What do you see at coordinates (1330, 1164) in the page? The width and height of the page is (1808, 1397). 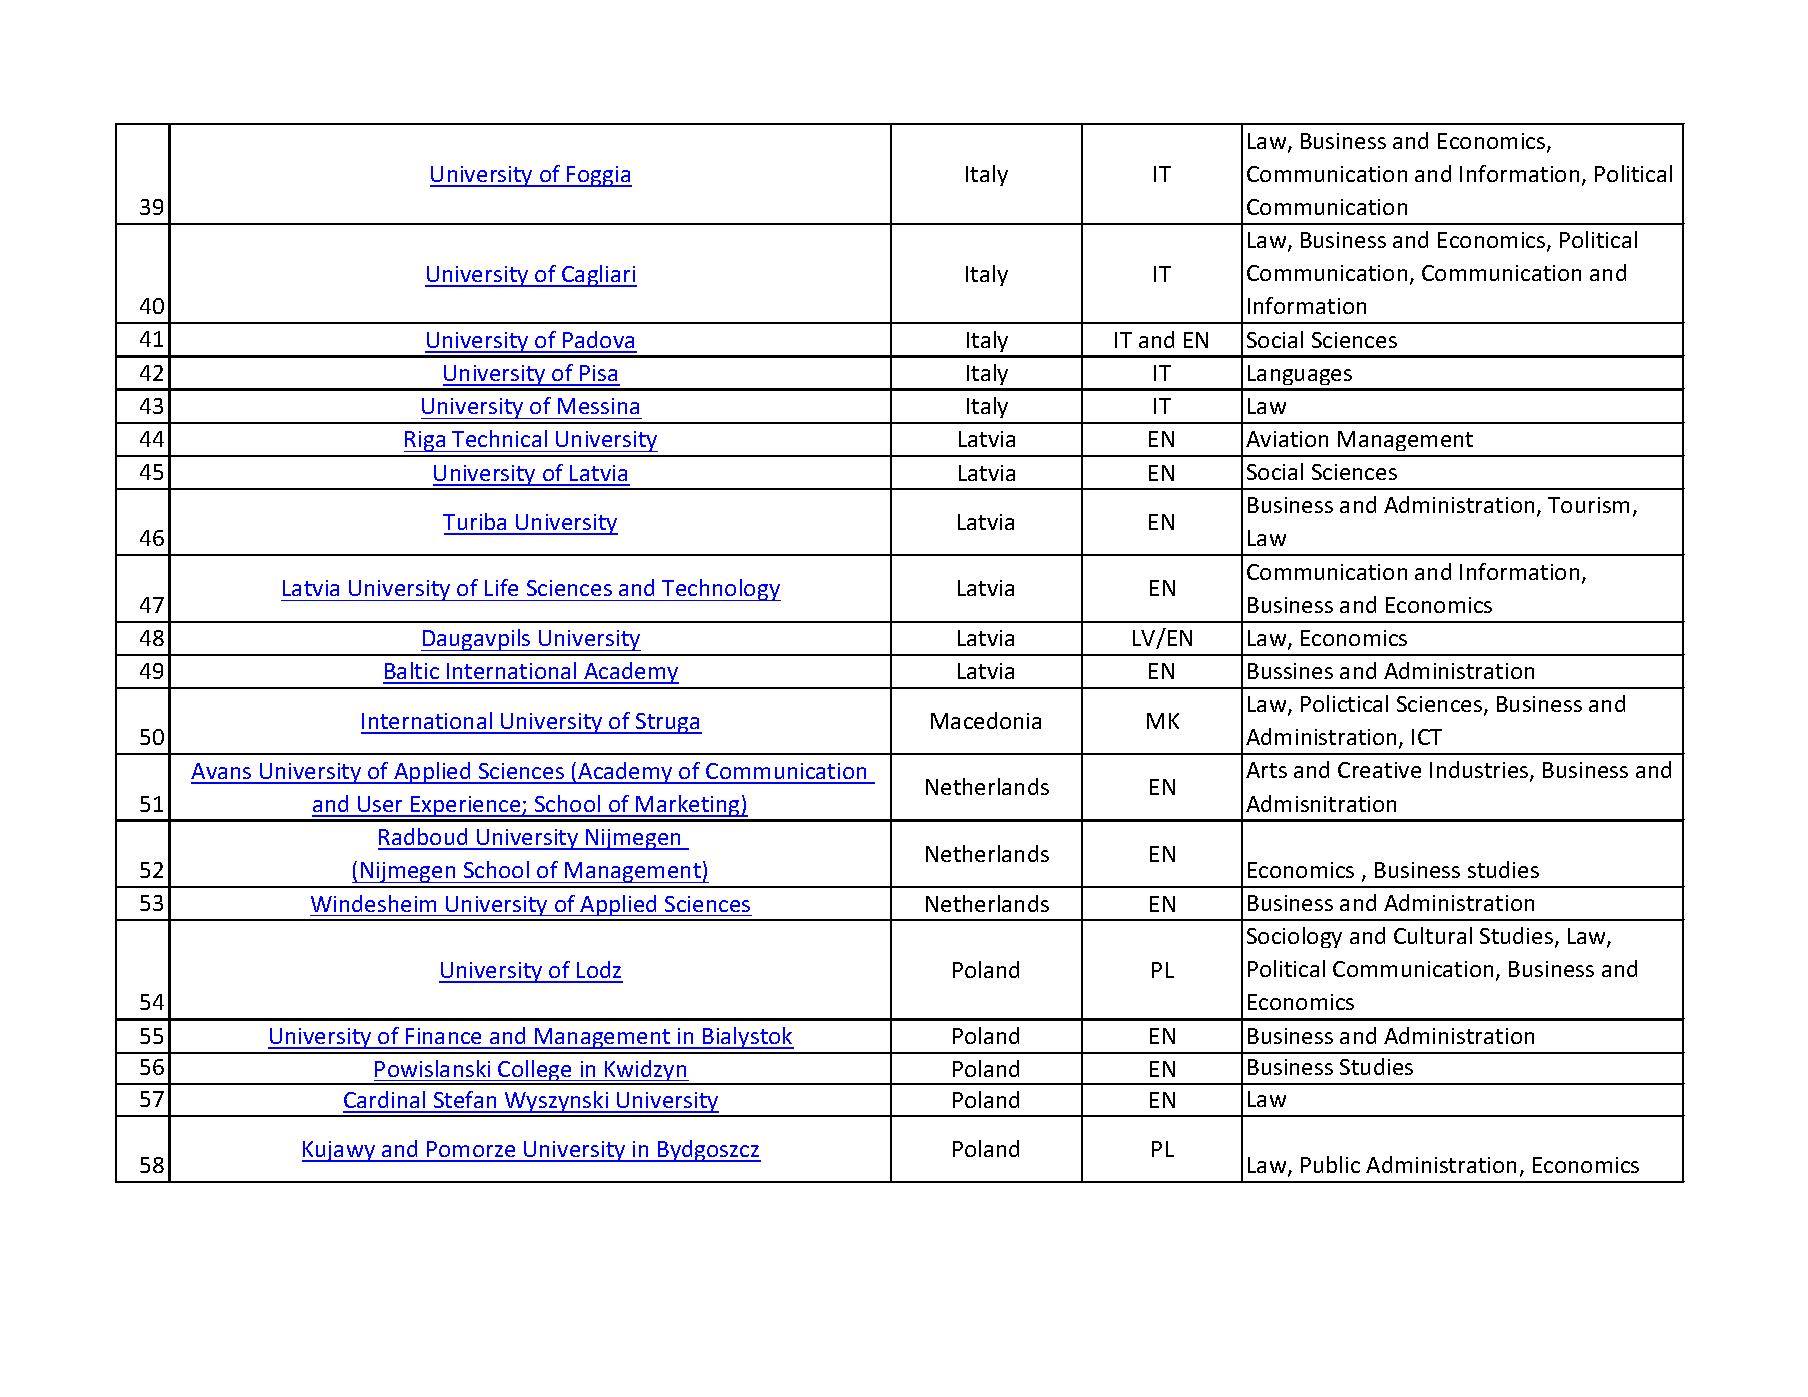 I see `Public` at bounding box center [1330, 1164].
